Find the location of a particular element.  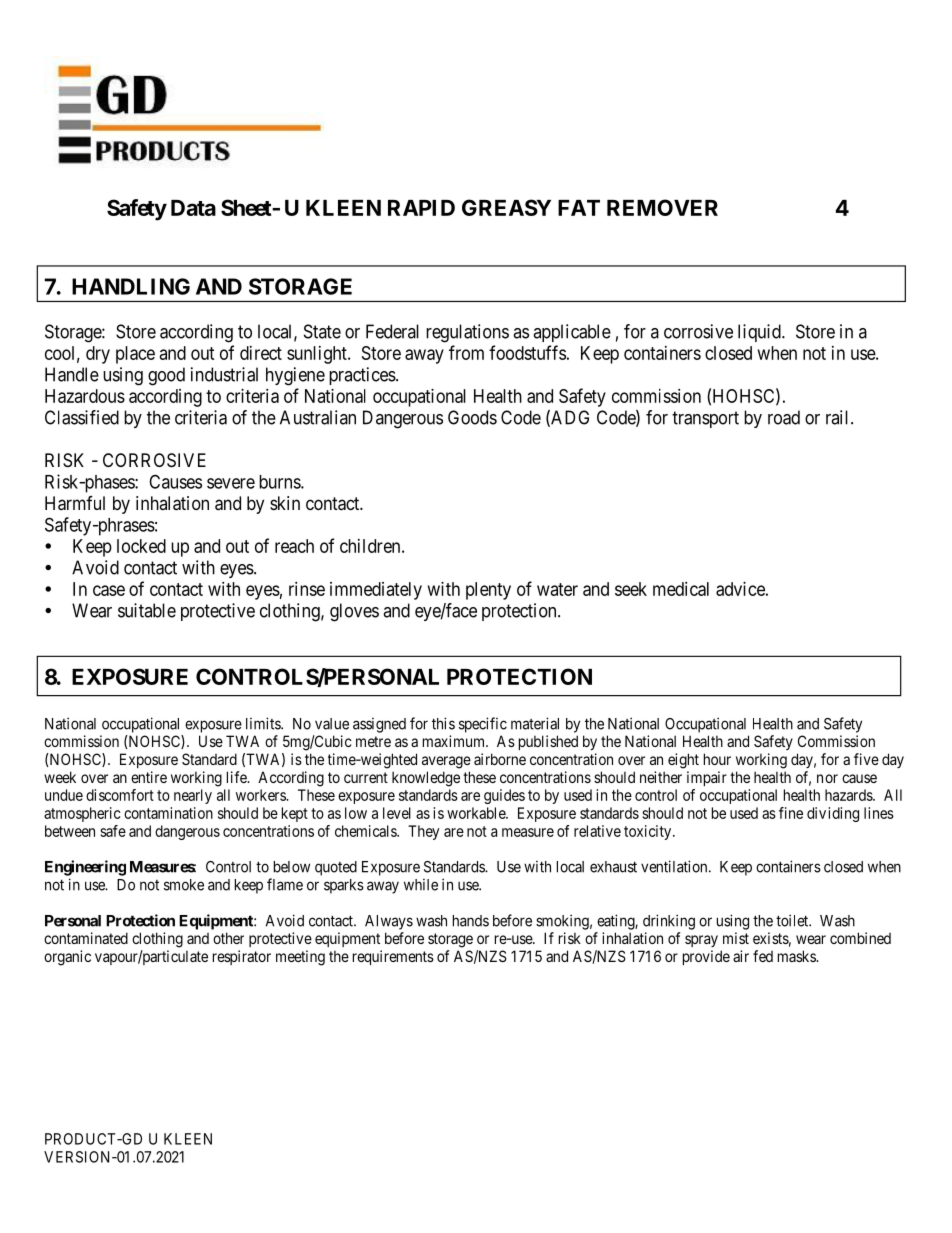

case is located at coordinates (109, 590).
